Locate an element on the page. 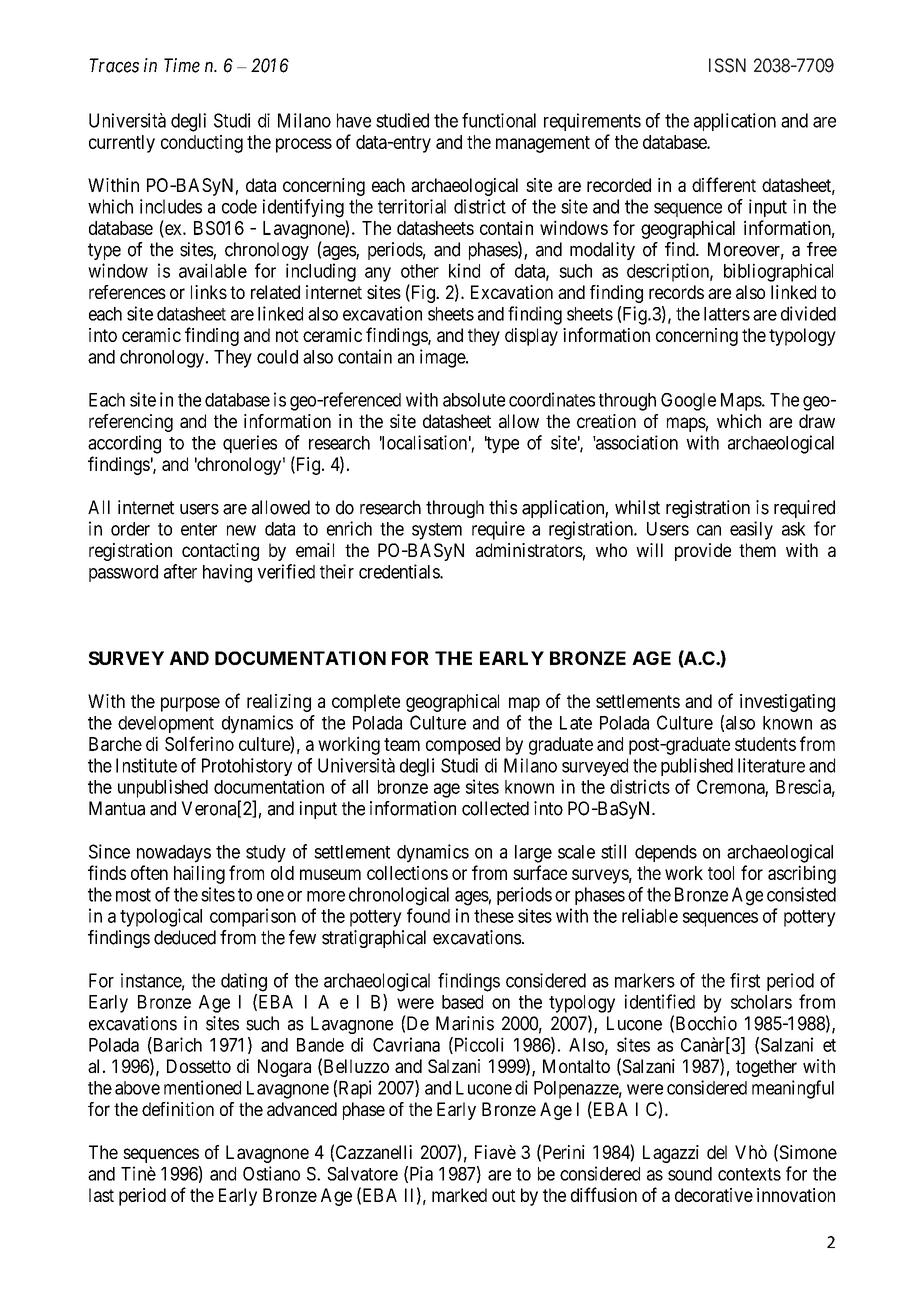 Image resolution: width=924 pixels, height=1308 pixels. these is located at coordinates (494, 916).
